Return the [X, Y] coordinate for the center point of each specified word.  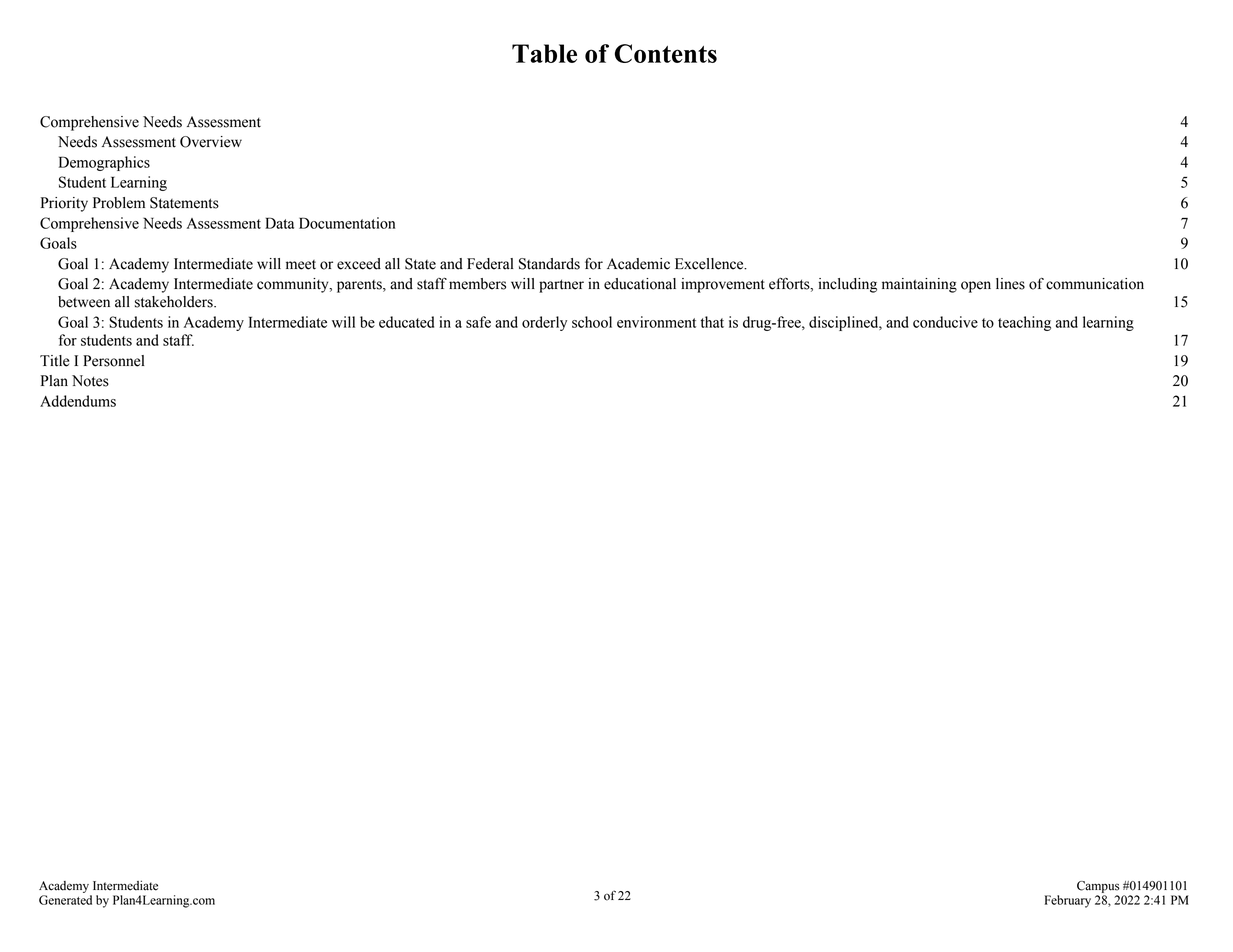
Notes [90, 381]
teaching [1024, 323]
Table [544, 53]
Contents [666, 53]
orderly [544, 323]
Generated [65, 900]
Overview [211, 142]
